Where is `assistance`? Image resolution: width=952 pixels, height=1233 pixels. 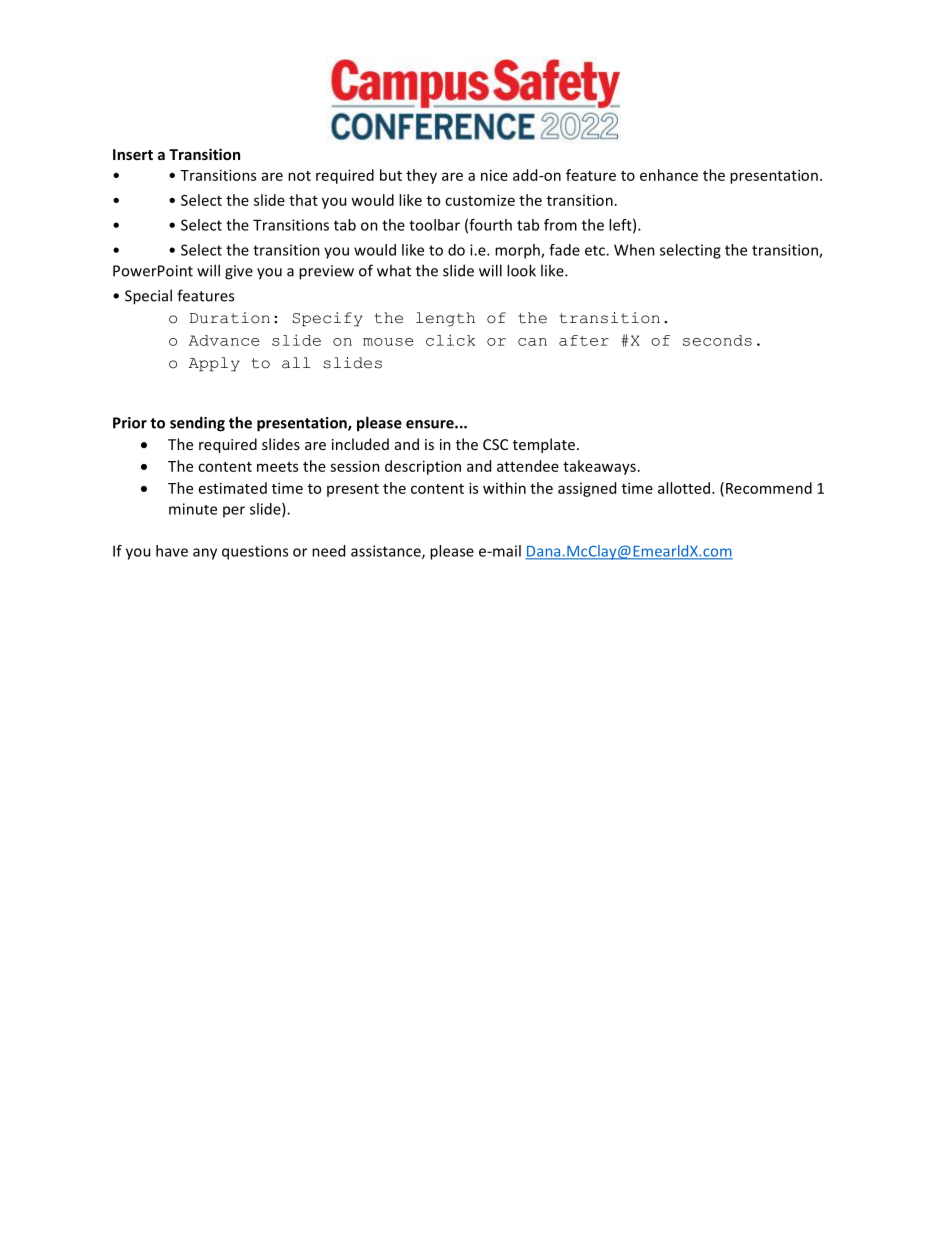 assistance is located at coordinates (387, 552).
